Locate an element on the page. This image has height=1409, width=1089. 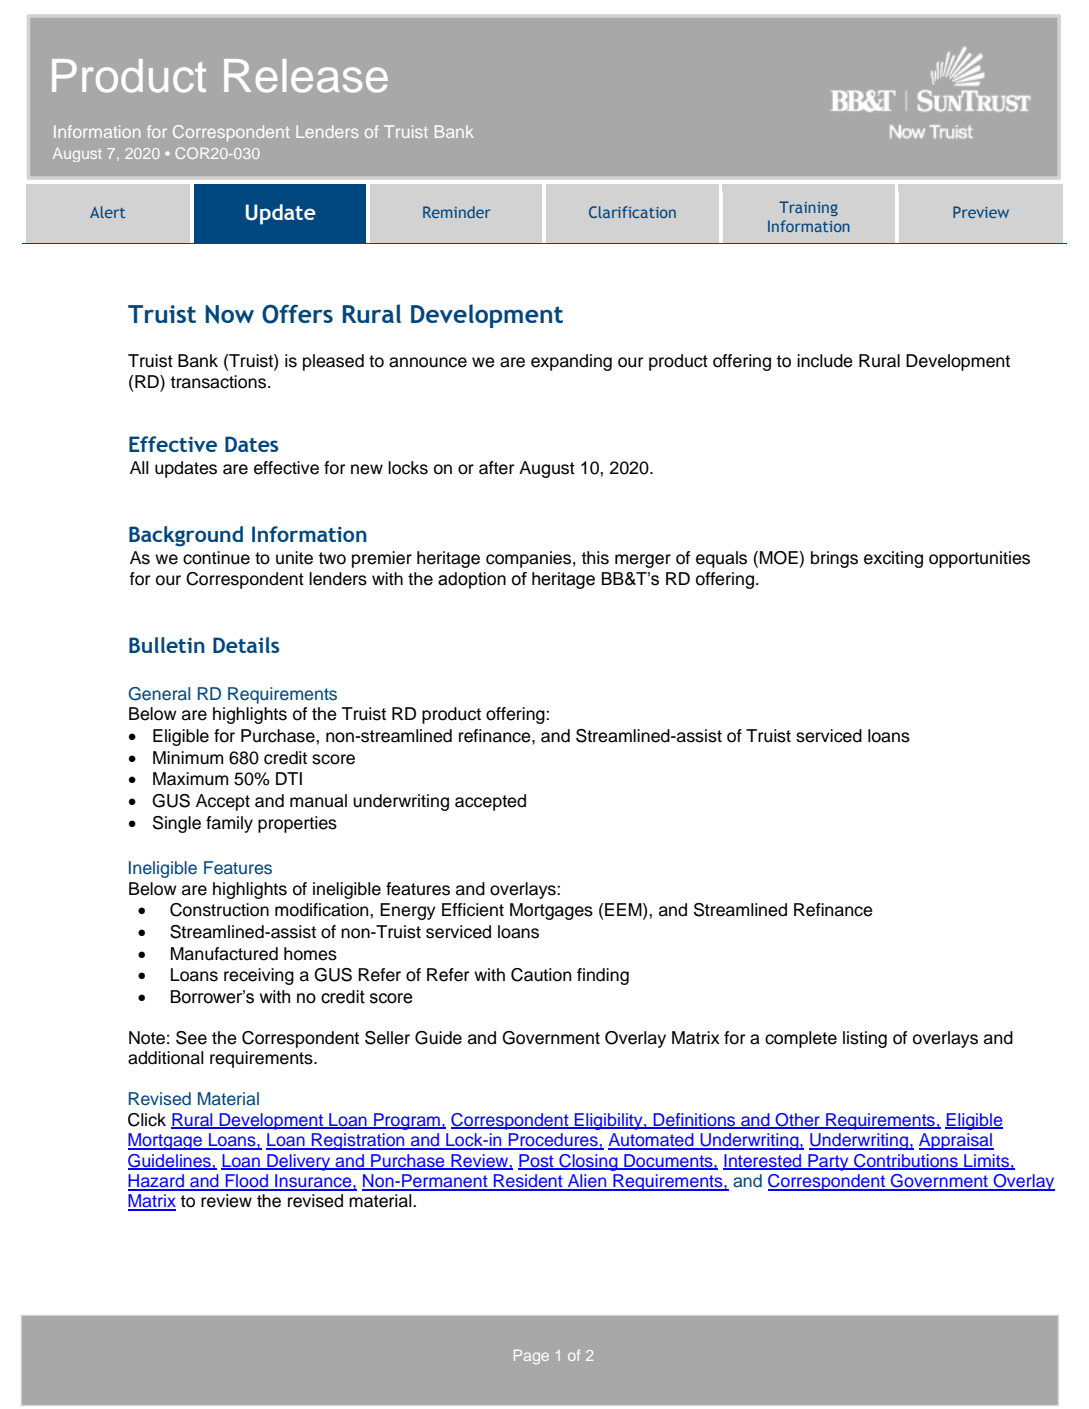
Reminder is located at coordinates (456, 212).
